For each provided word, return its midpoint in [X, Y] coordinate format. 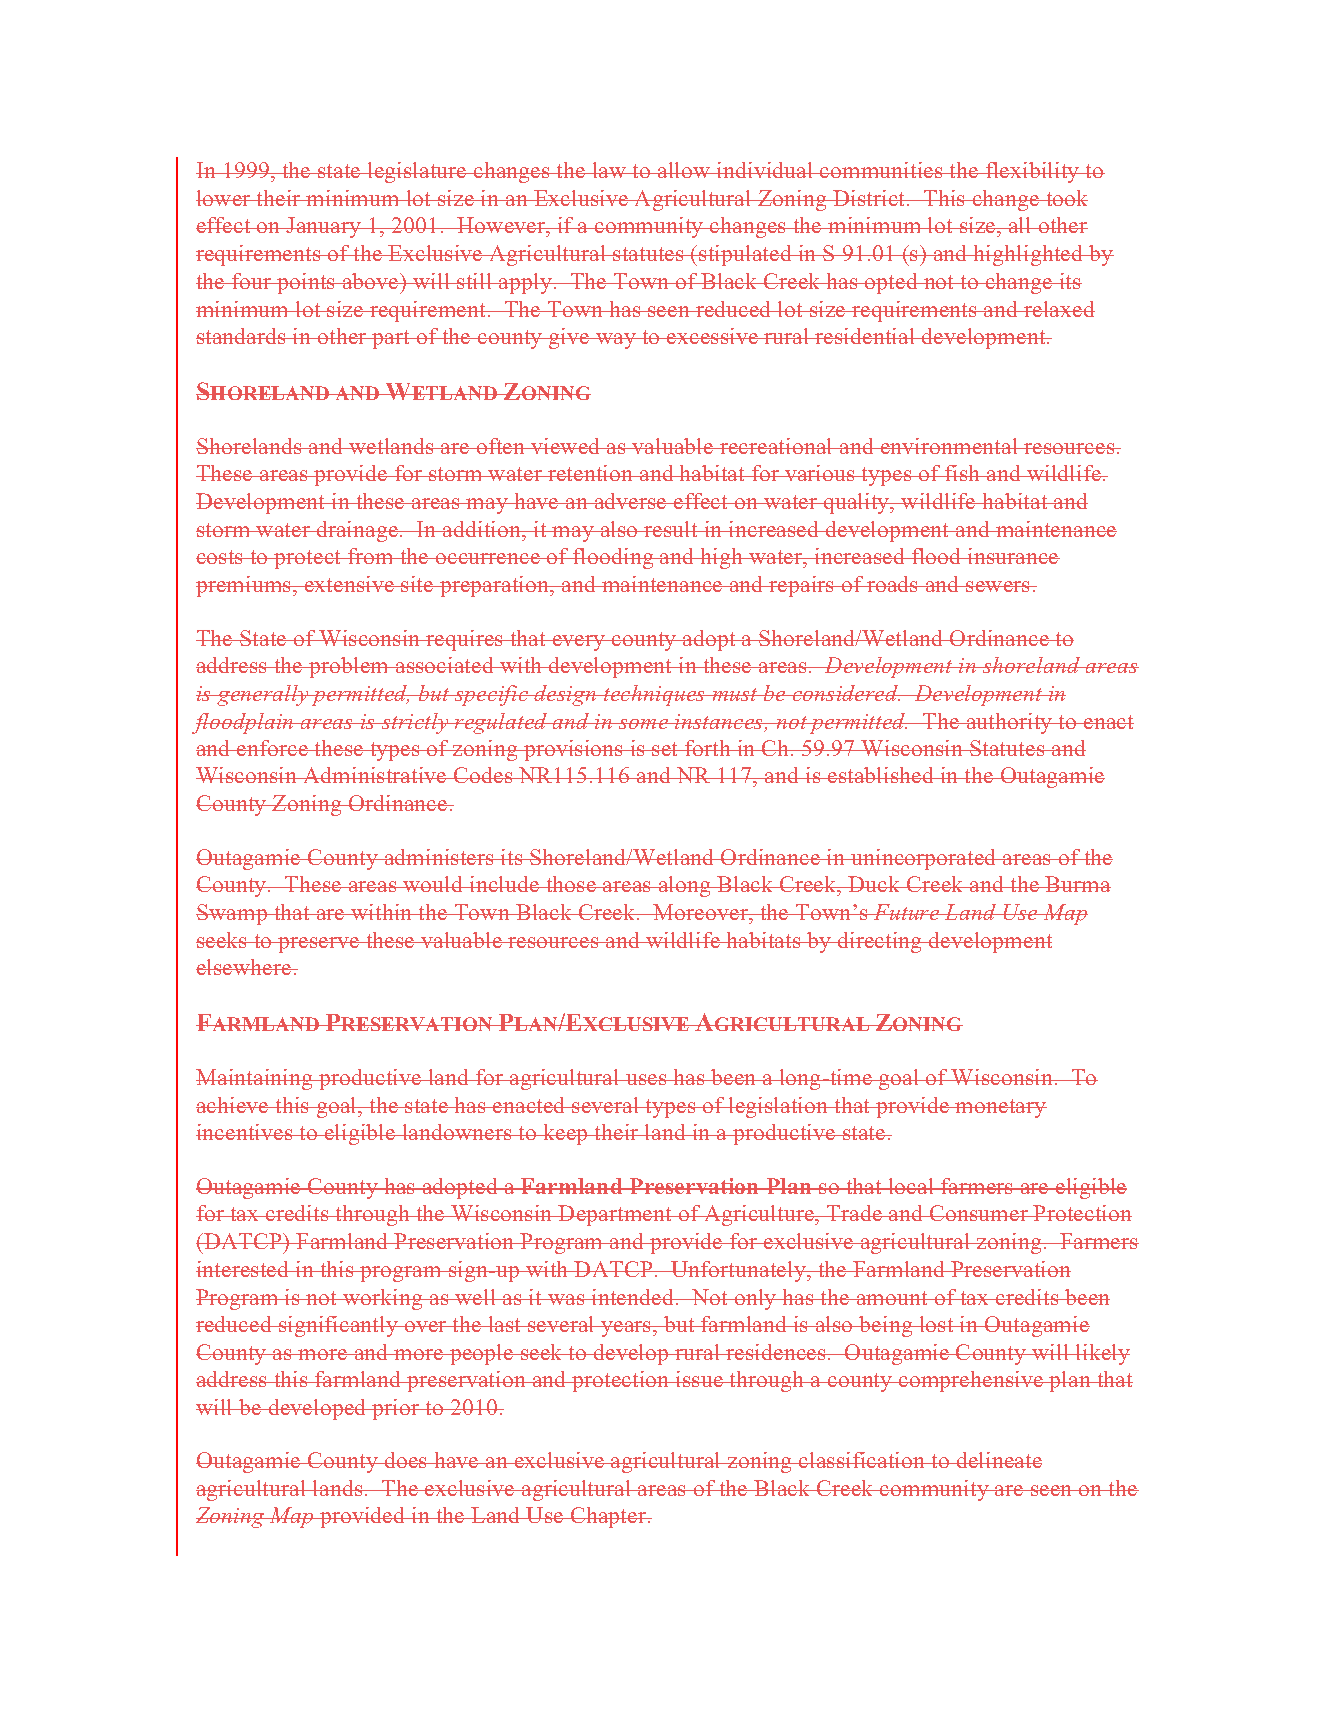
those [571, 884]
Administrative [375, 775]
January [324, 227]
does [406, 1460]
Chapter [609, 1517]
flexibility [1033, 172]
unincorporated [924, 859]
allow [684, 170]
